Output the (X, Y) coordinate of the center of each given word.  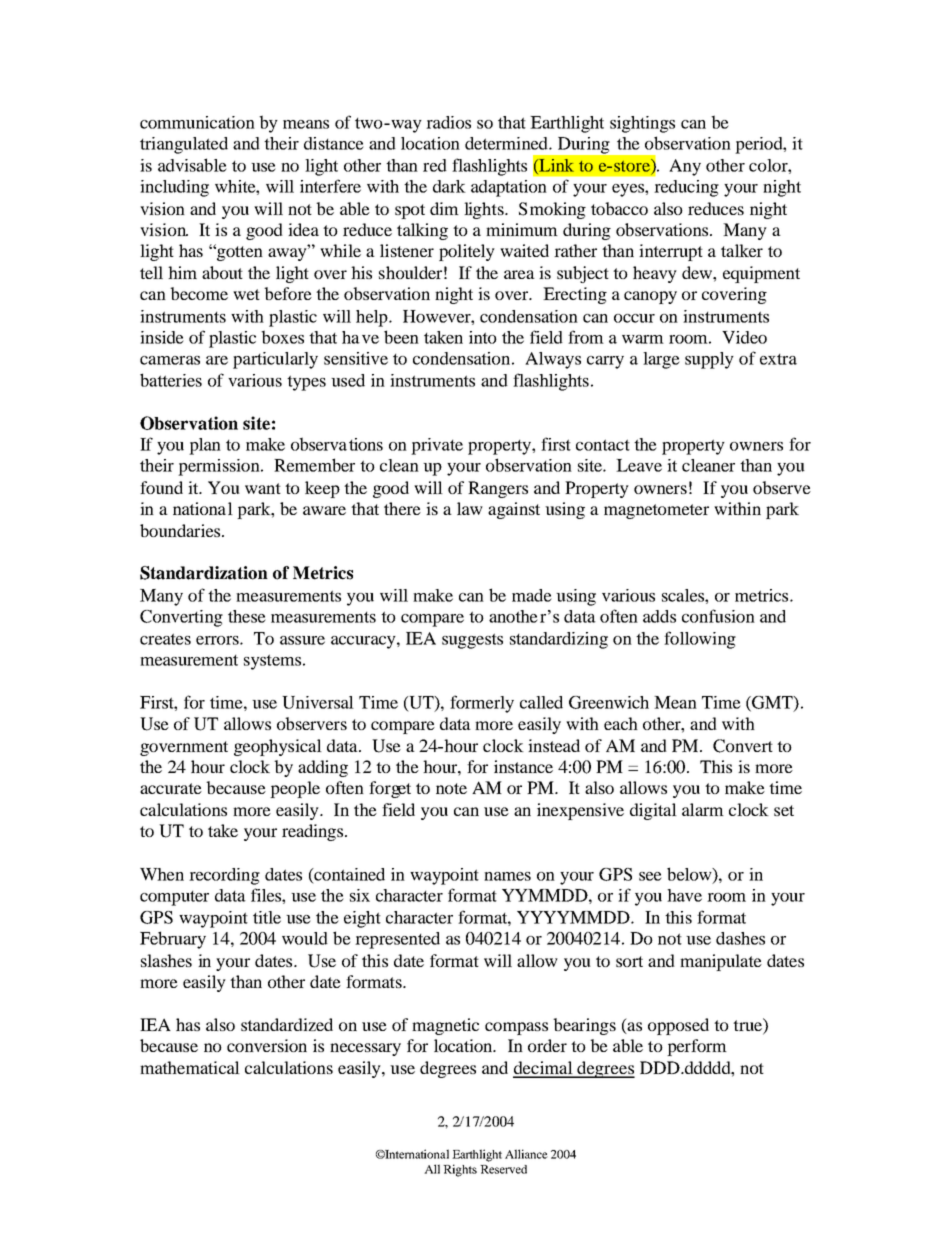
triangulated (184, 145)
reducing (686, 188)
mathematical (190, 1067)
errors (218, 640)
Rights (460, 1170)
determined (507, 143)
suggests (472, 641)
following (700, 640)
